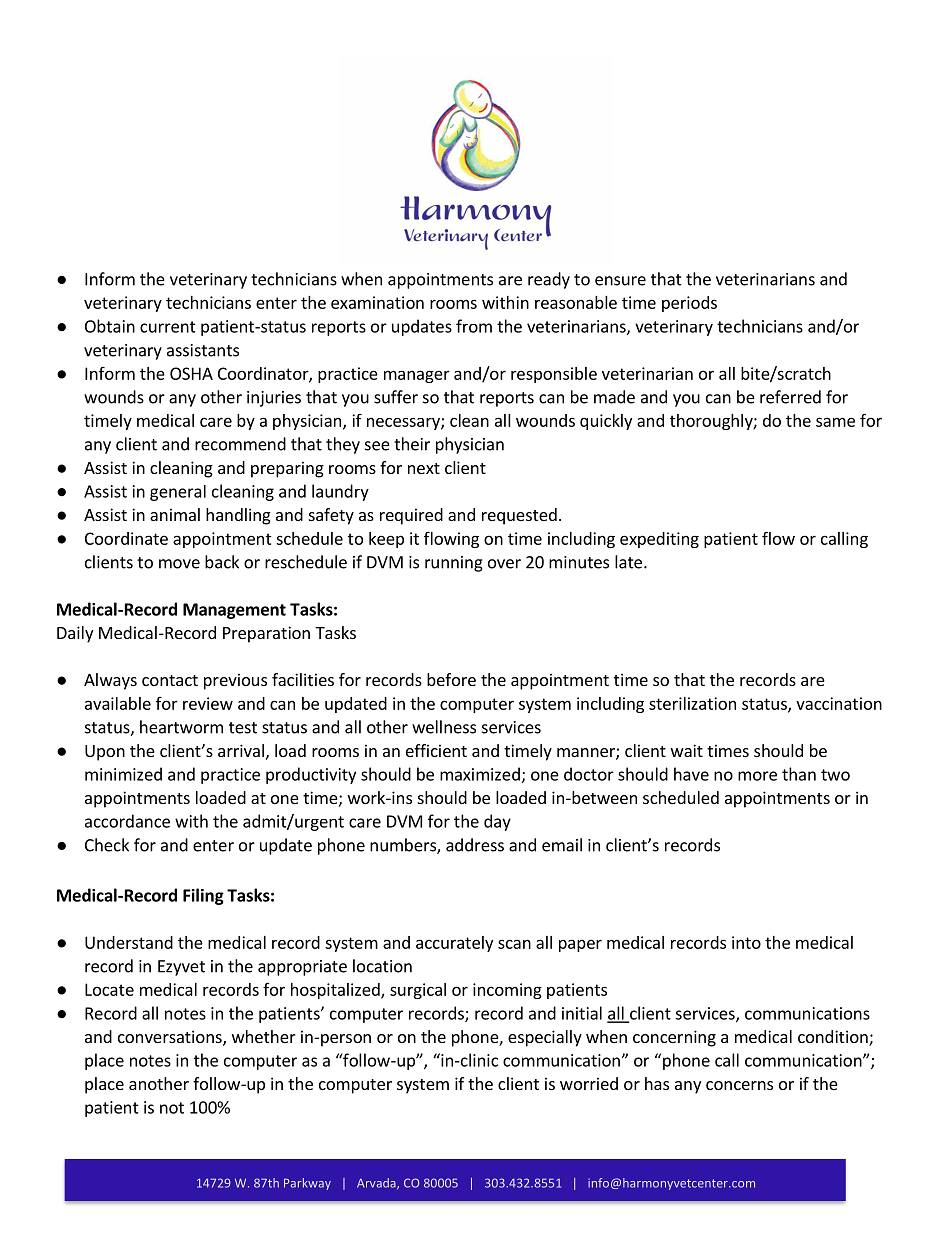  Describe the element at coordinates (474, 326) in the screenshot. I see `from` at that location.
